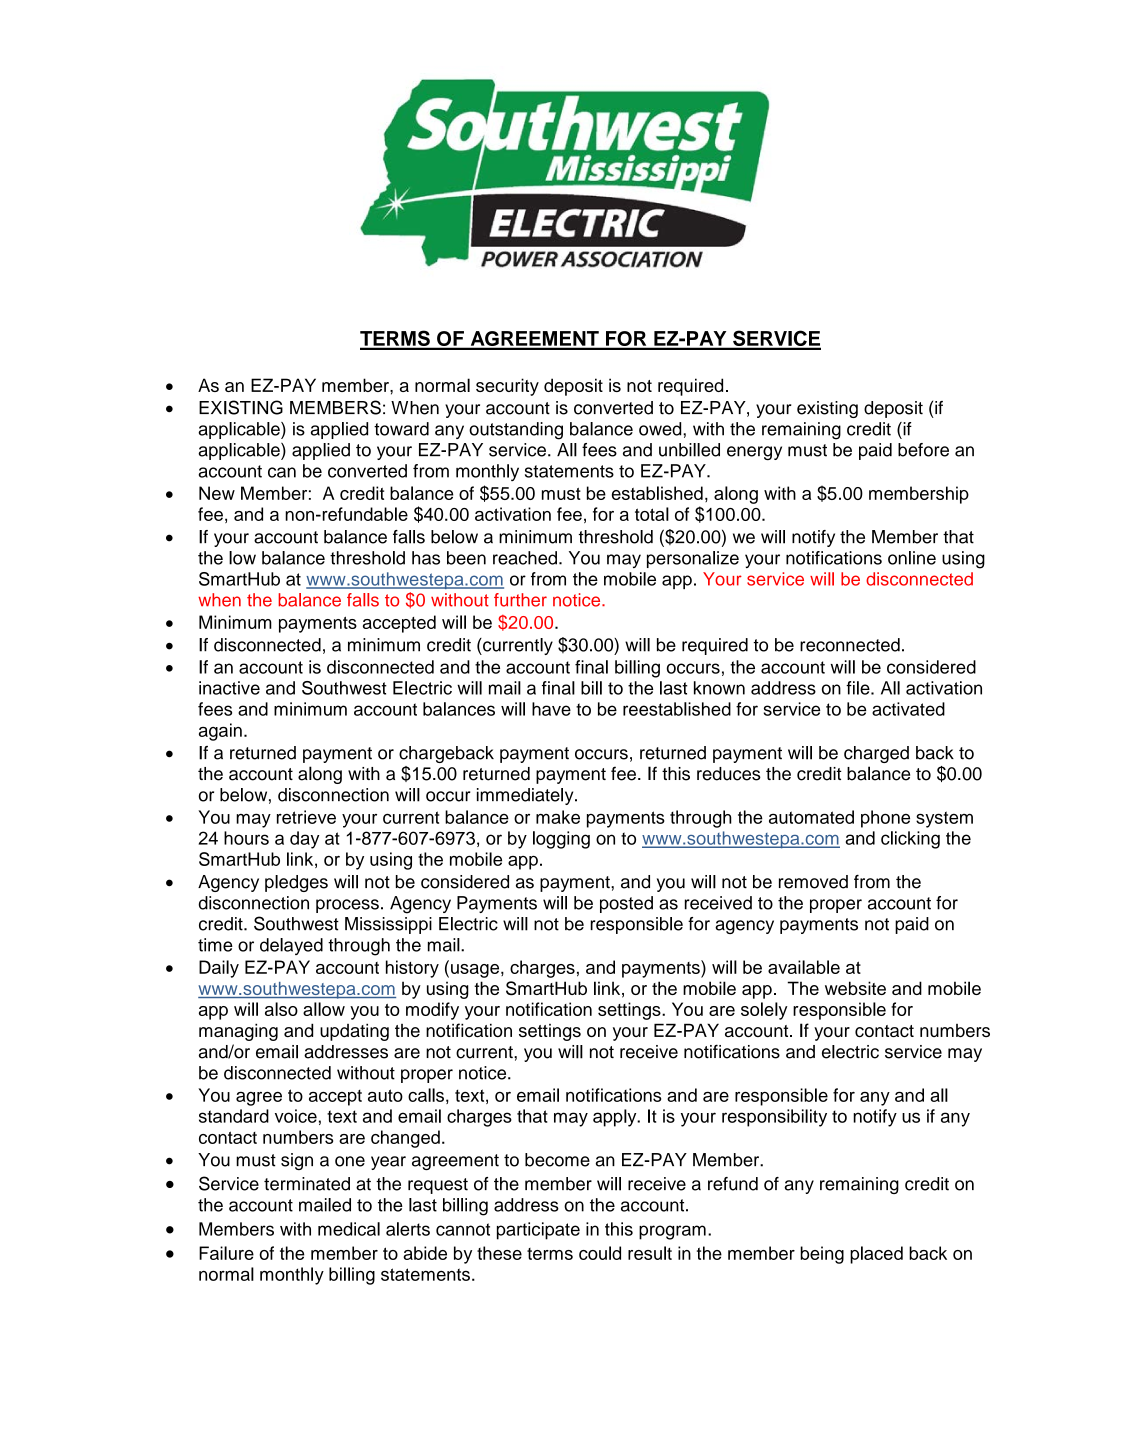  I want to click on allow, so click(324, 1009).
